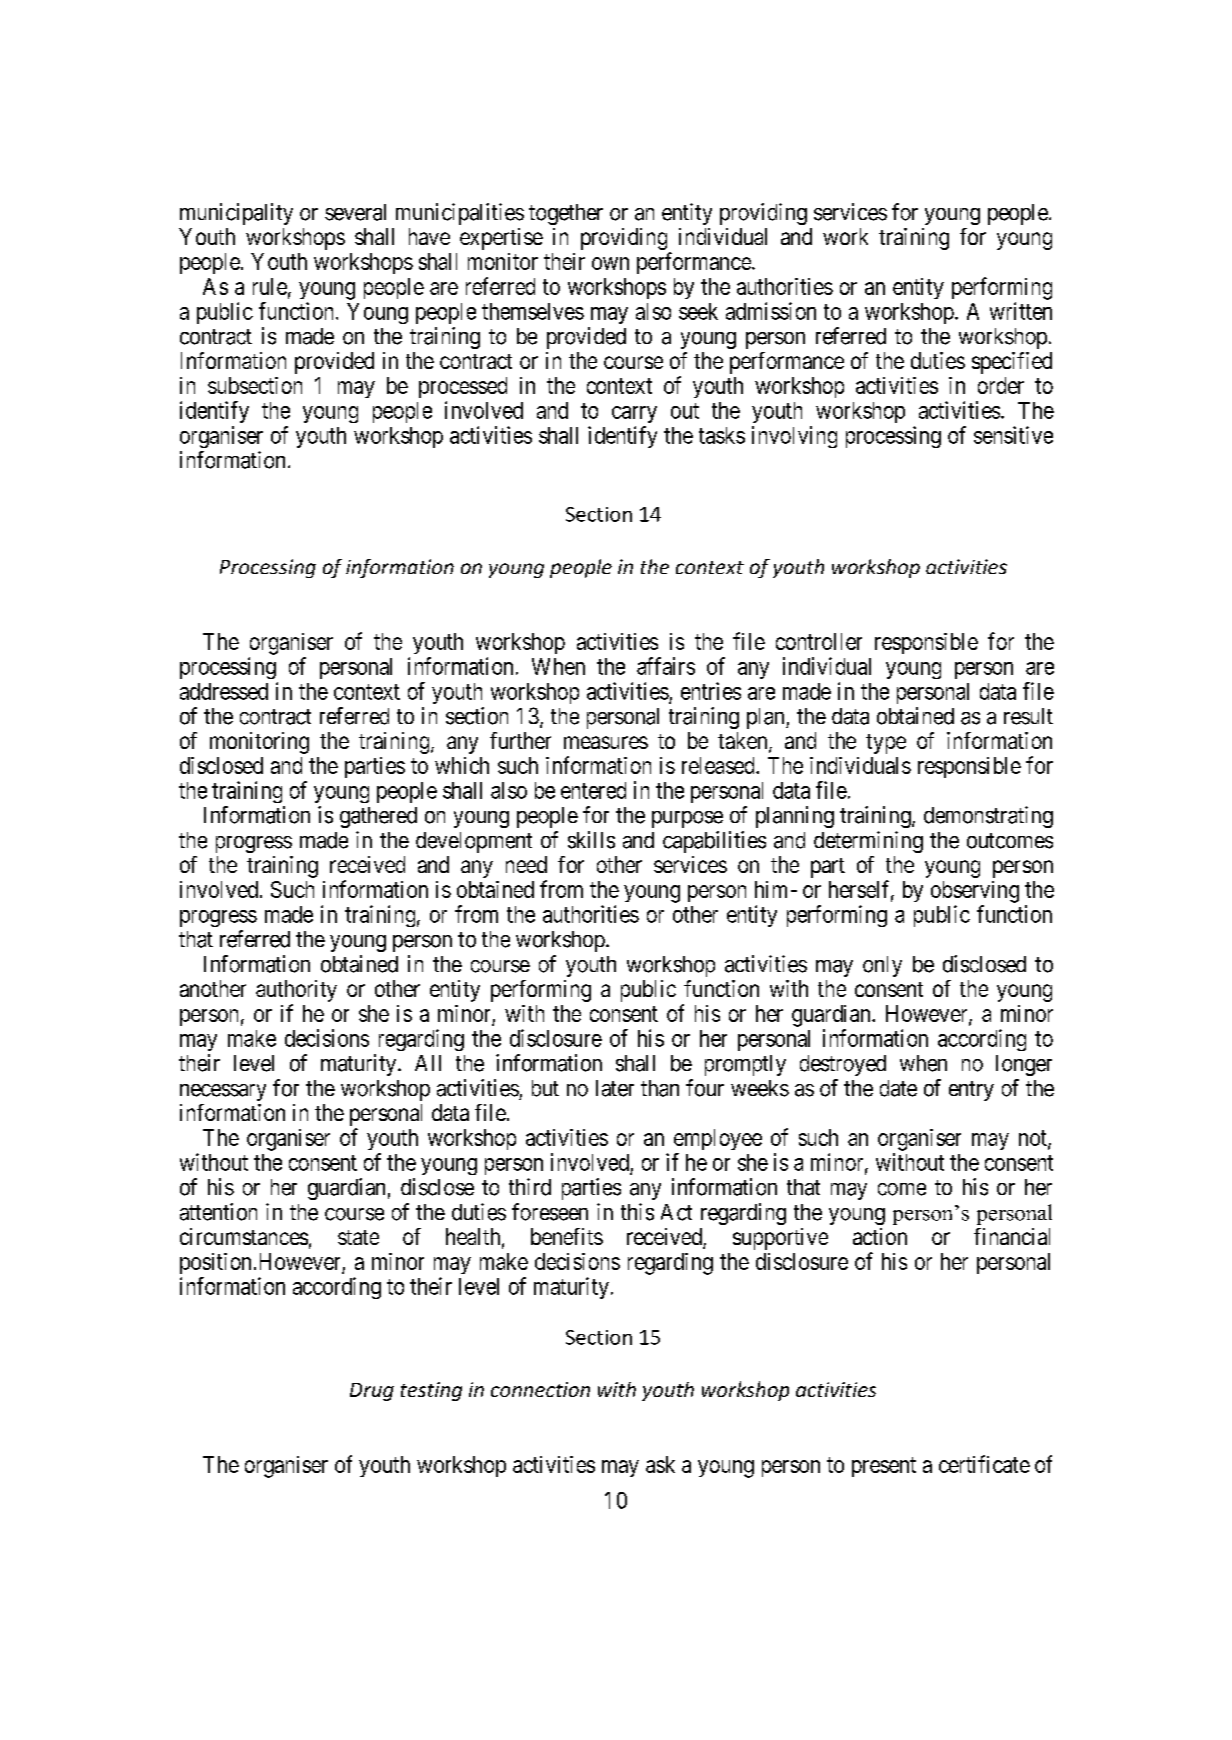 This image has width=1232, height=1740. What do you see at coordinates (615, 1088) in the image?
I see `later` at bounding box center [615, 1088].
